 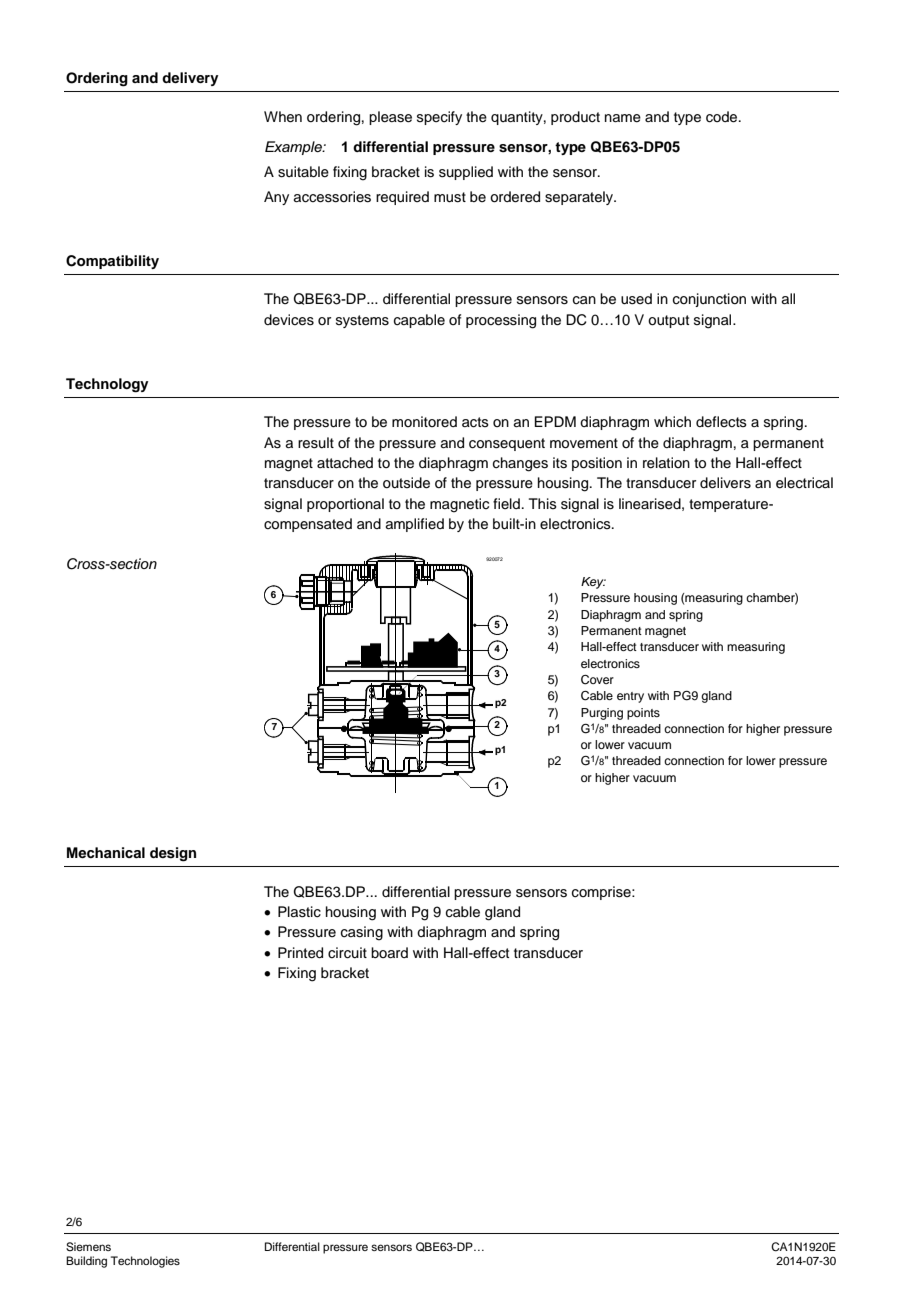 I want to click on code, so click(x=723, y=117).
